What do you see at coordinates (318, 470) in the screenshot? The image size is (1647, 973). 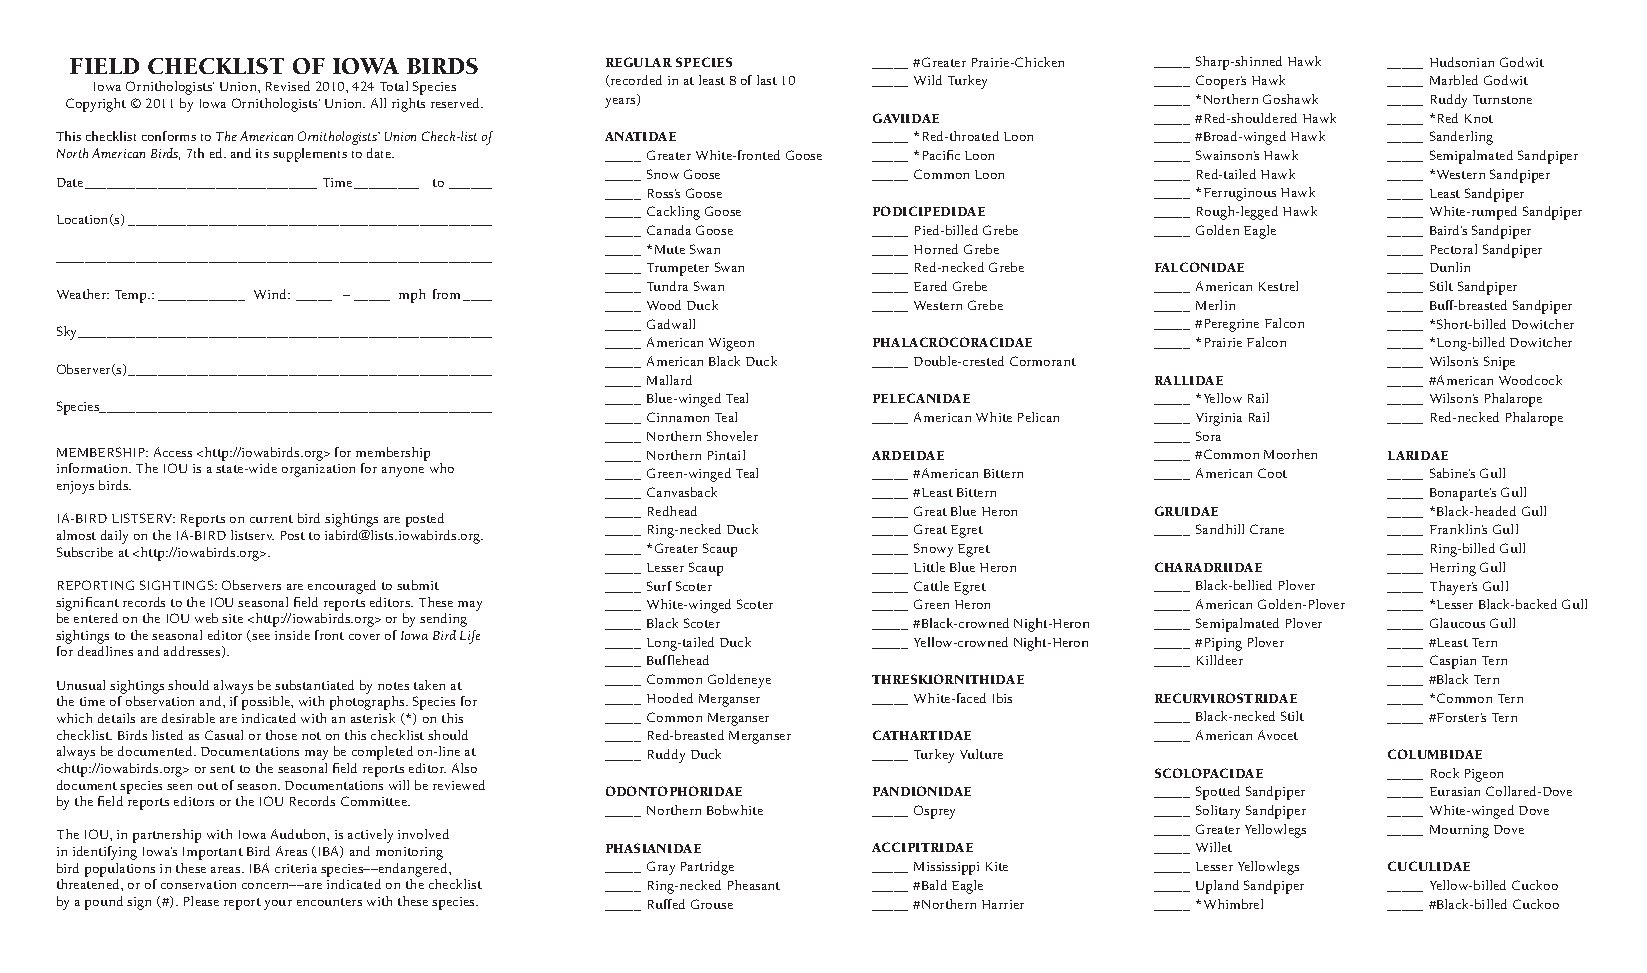 I see `organization` at bounding box center [318, 470].
